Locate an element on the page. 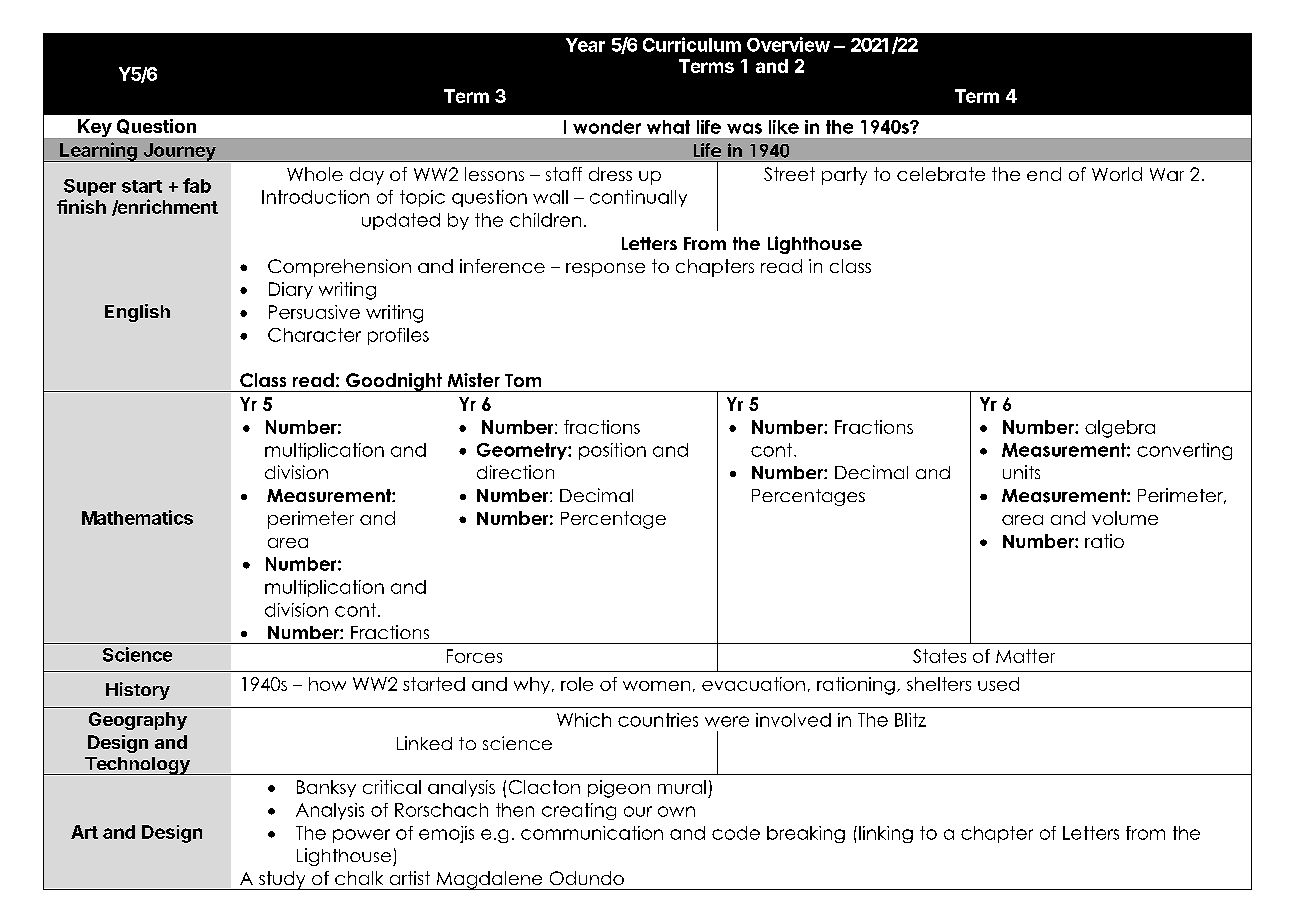 This document has width=1308, height=924. linking is located at coordinates (886, 834).
